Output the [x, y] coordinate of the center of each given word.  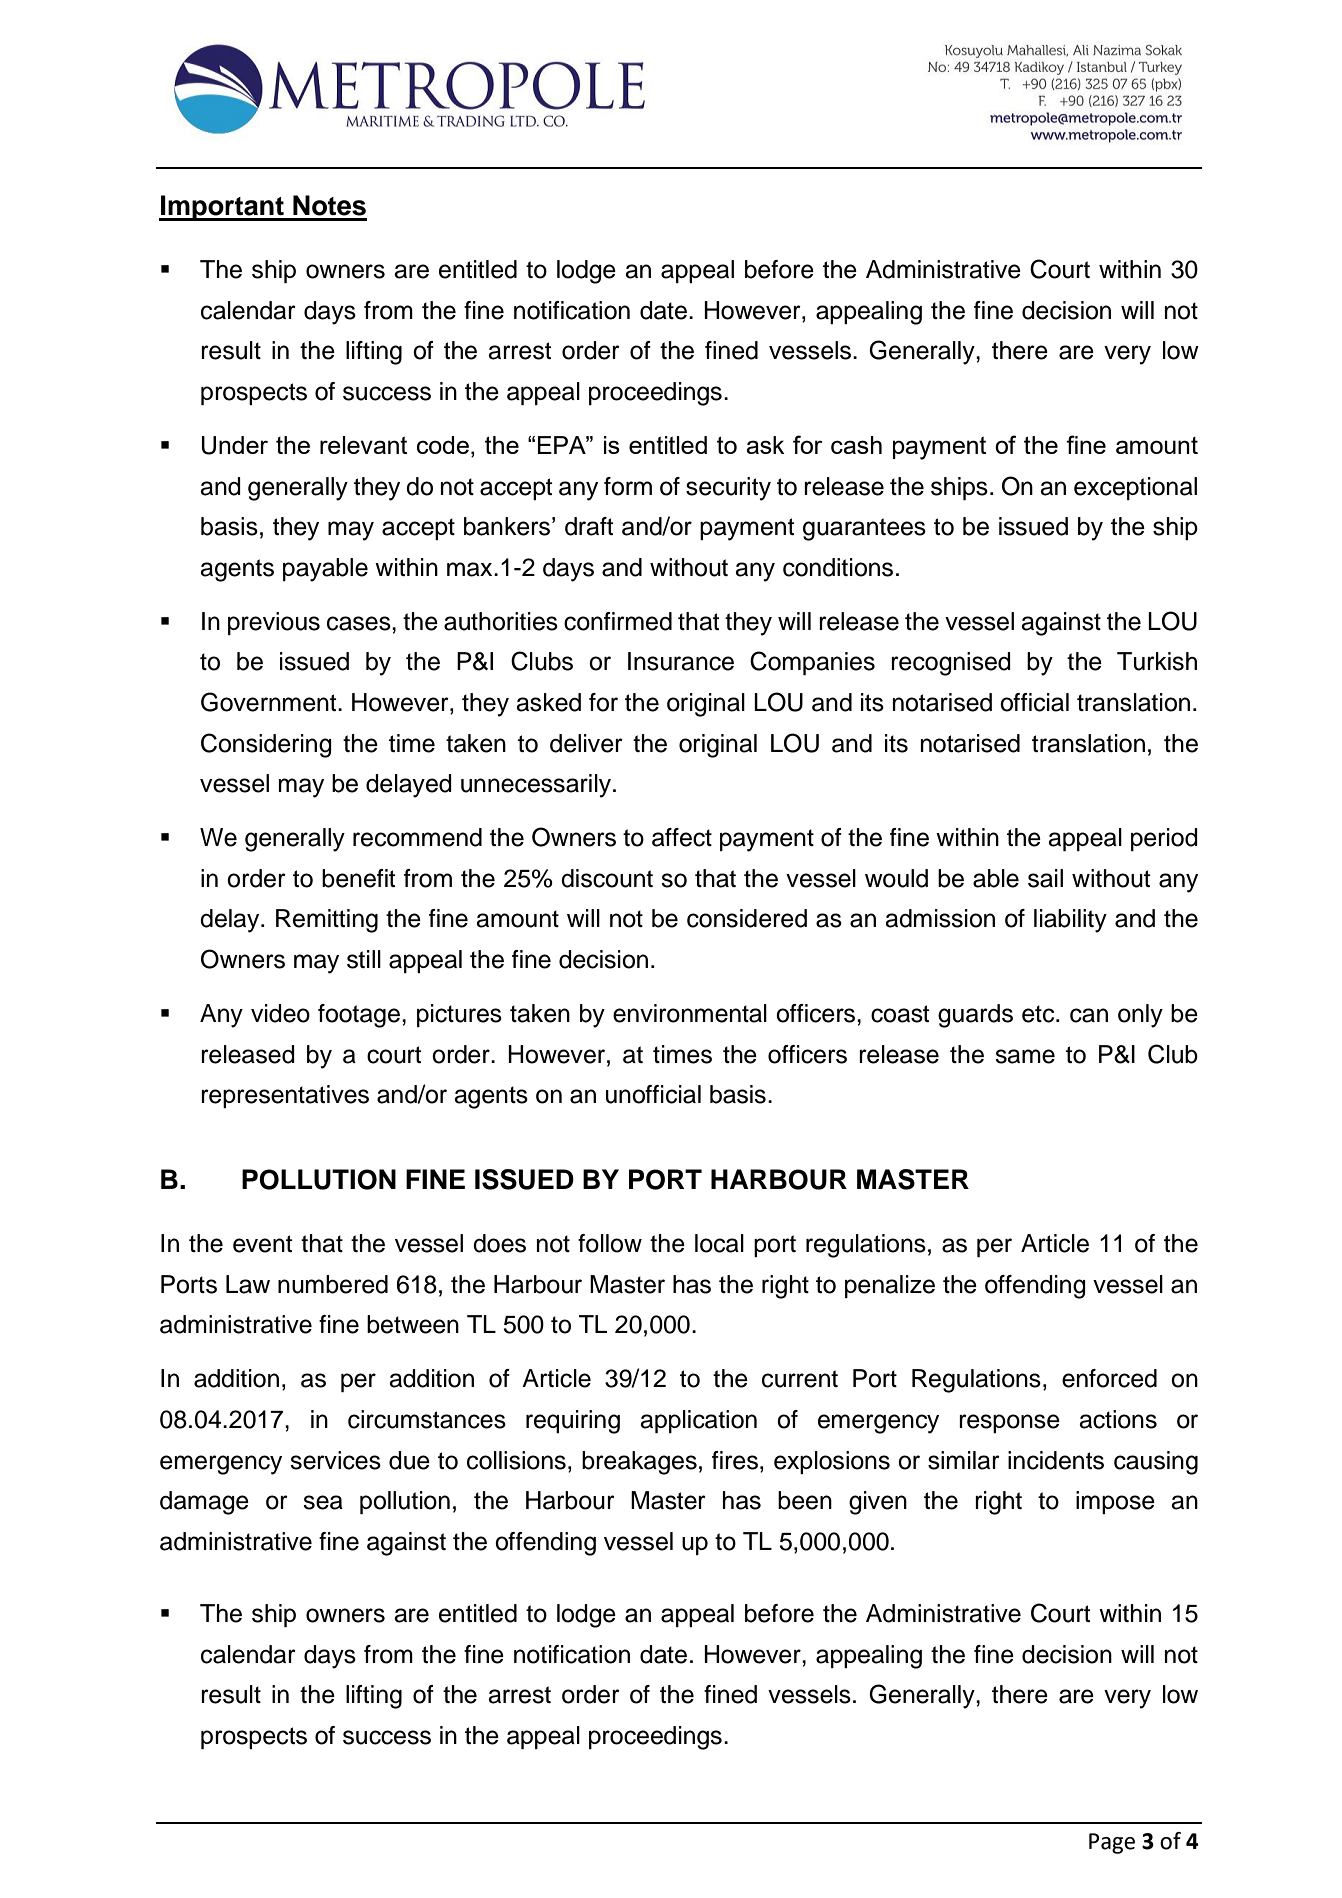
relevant [363, 445]
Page [1112, 1843]
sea [323, 1502]
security [728, 489]
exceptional [1135, 488]
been [805, 1500]
